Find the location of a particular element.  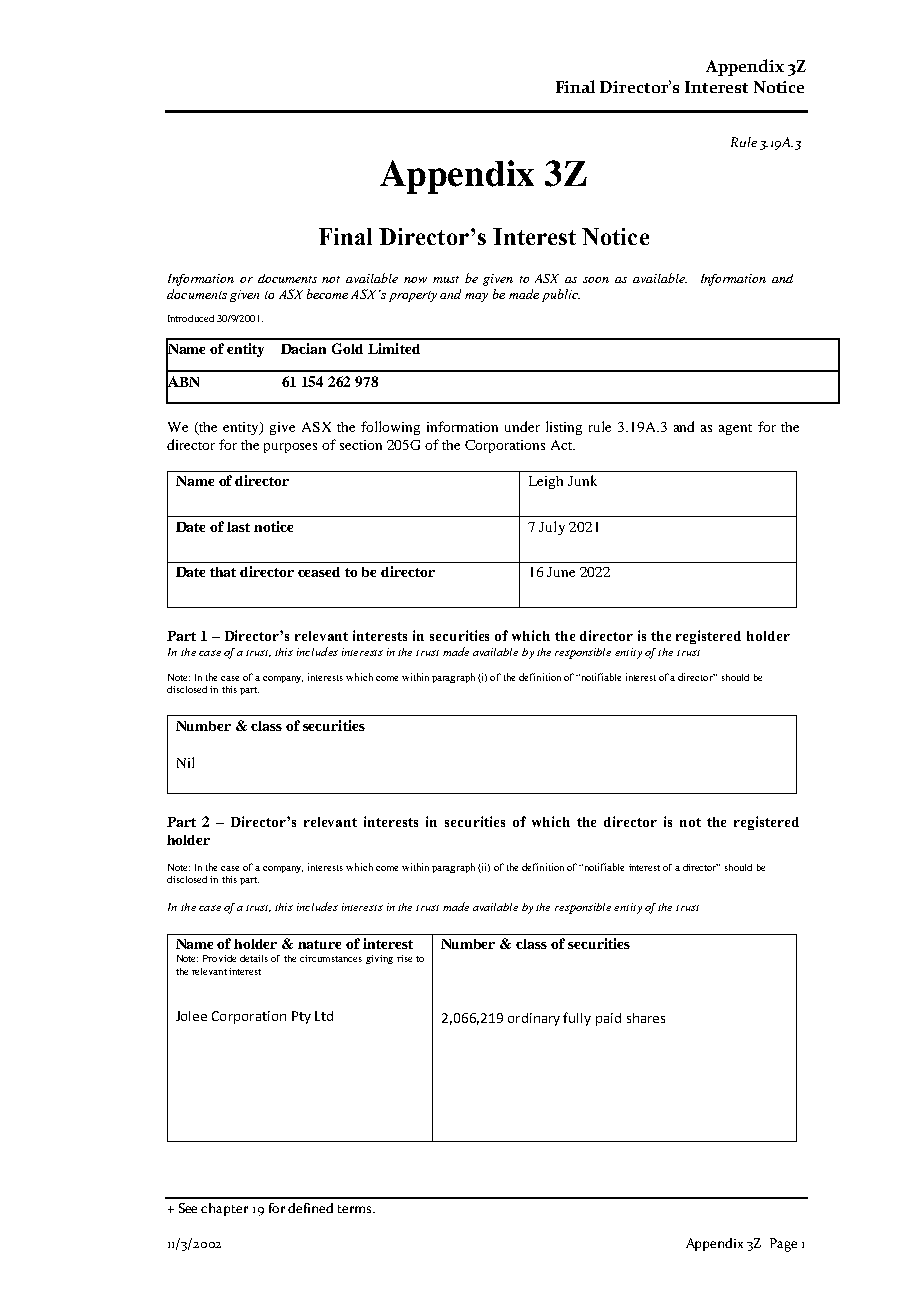

terms is located at coordinates (356, 1209).
